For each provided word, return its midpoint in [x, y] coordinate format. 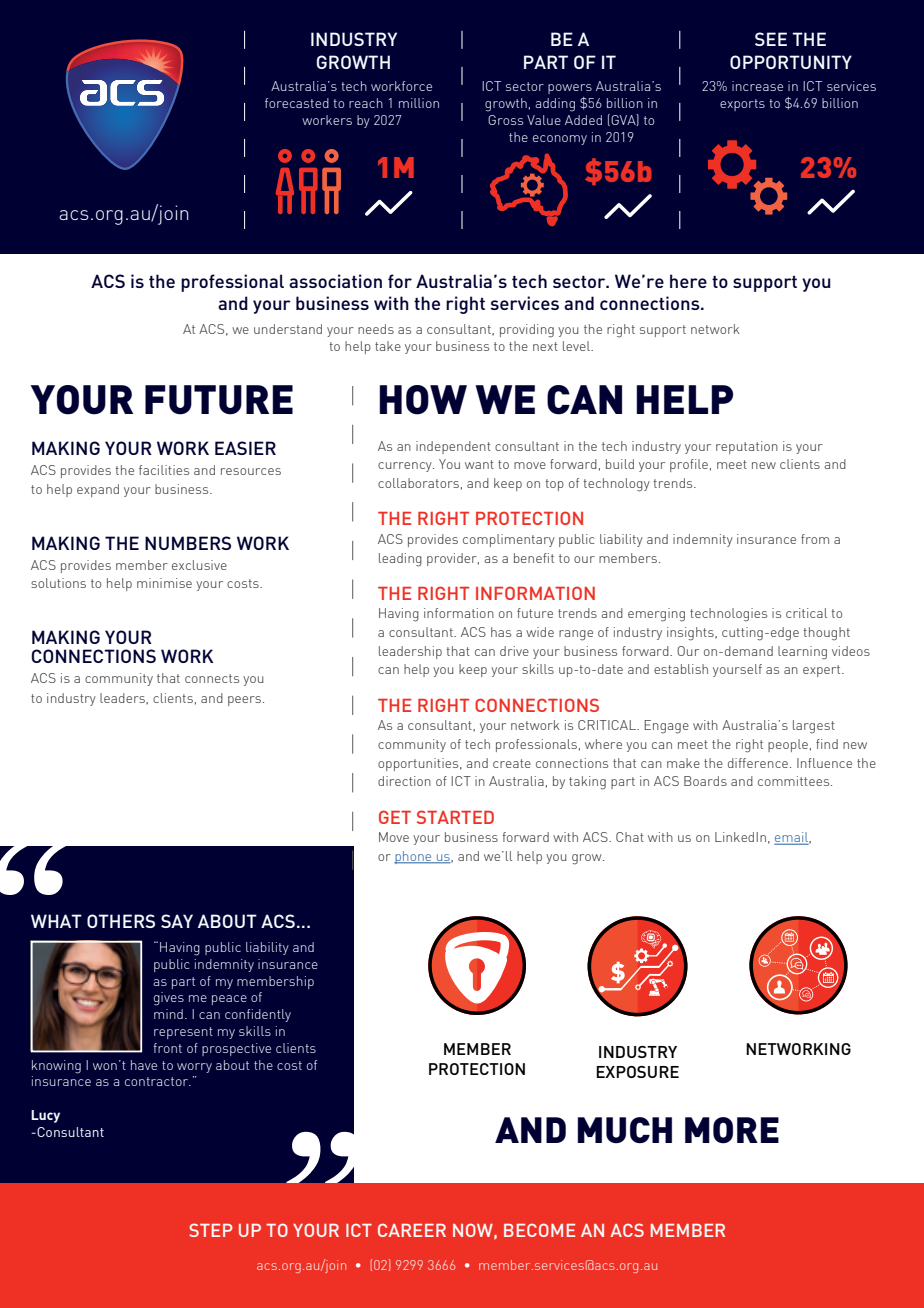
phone [414, 857]
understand [288, 329]
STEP [211, 1230]
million [419, 103]
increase [757, 86]
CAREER [412, 1230]
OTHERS [121, 921]
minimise [164, 583]
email [792, 838]
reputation [747, 447]
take [388, 346]
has [501, 632]
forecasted [297, 103]
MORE [732, 1130]
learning [802, 653]
